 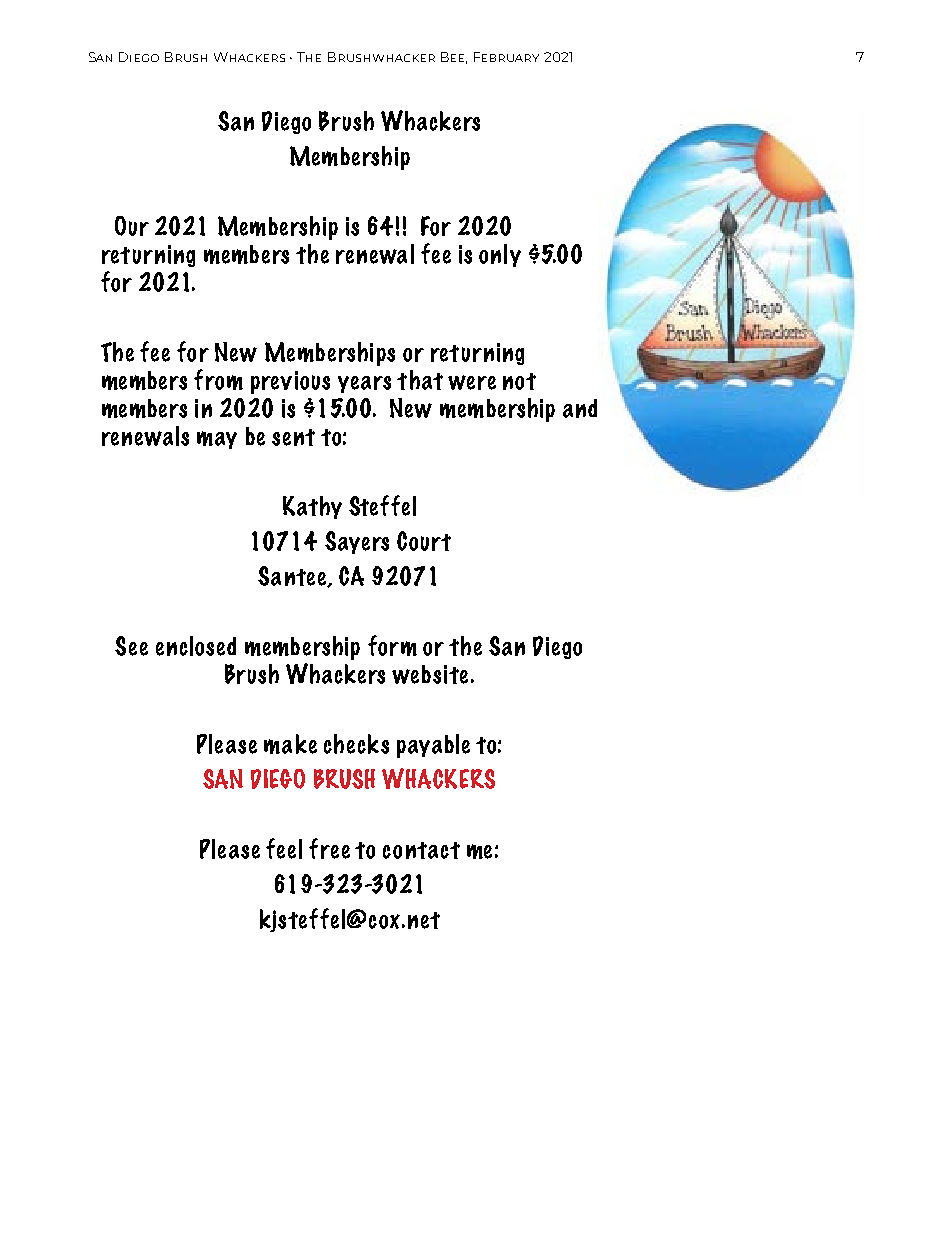 I want to click on may, so click(x=217, y=440).
